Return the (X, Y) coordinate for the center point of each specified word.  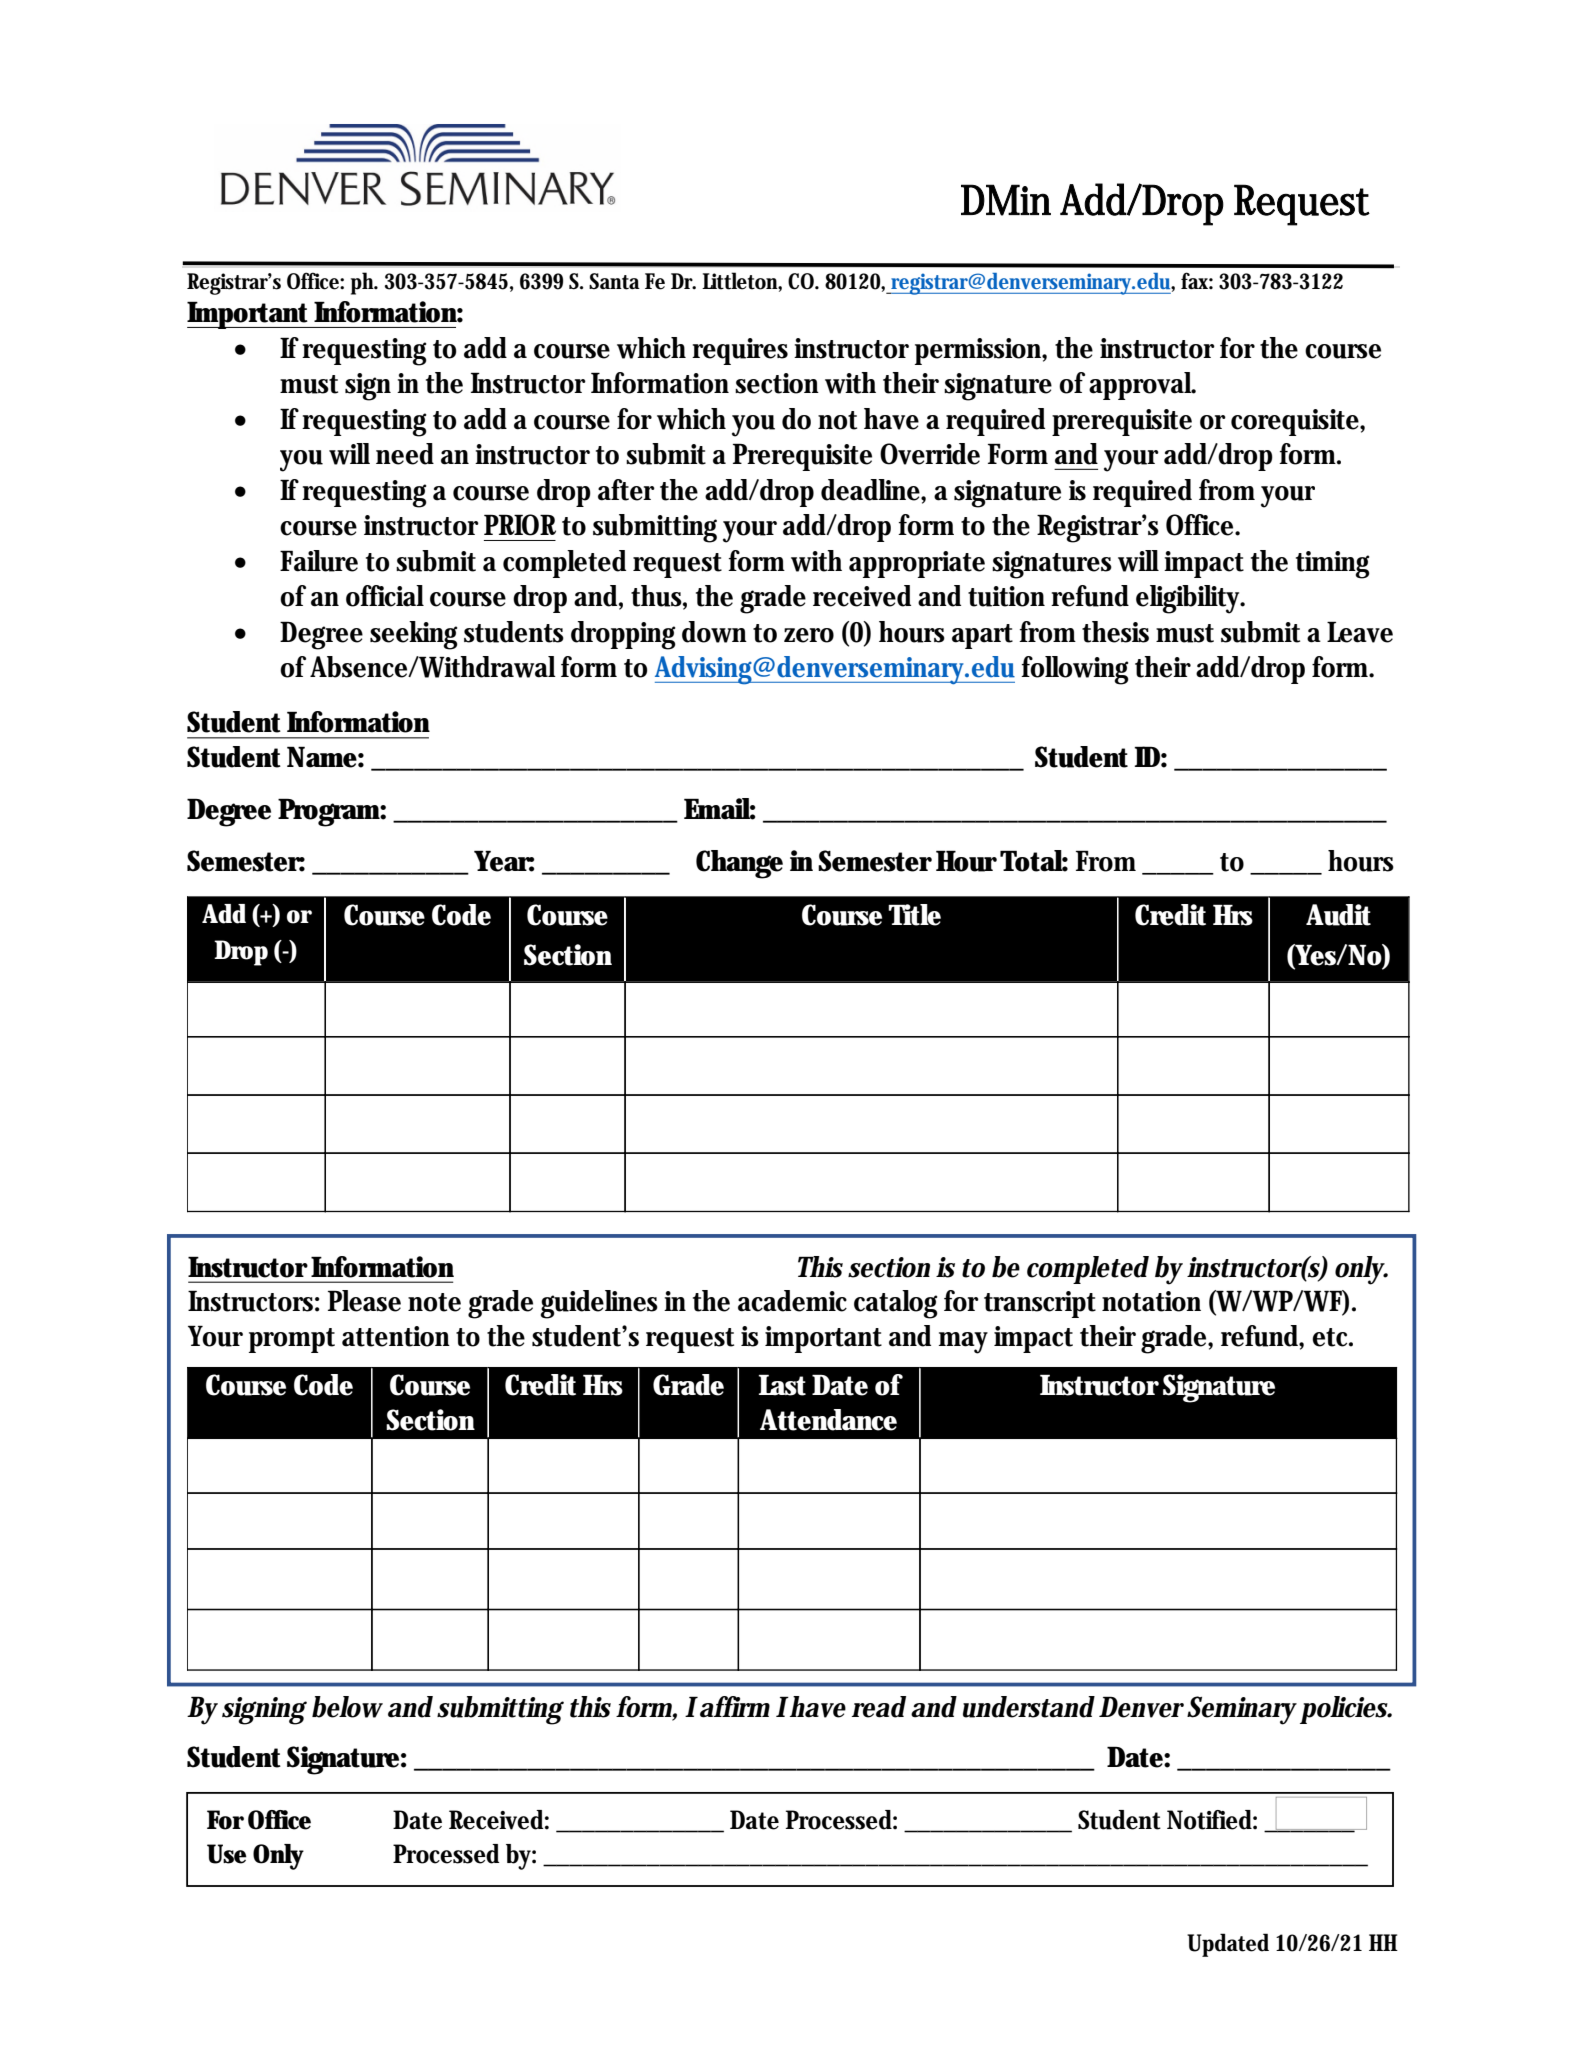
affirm (733, 1707)
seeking (414, 635)
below (347, 1707)
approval (1142, 386)
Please (364, 1301)
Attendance (828, 1420)
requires (740, 351)
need (405, 454)
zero (809, 635)
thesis (1115, 632)
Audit (1338, 915)
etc (1332, 1337)
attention (396, 1336)
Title (914, 915)
